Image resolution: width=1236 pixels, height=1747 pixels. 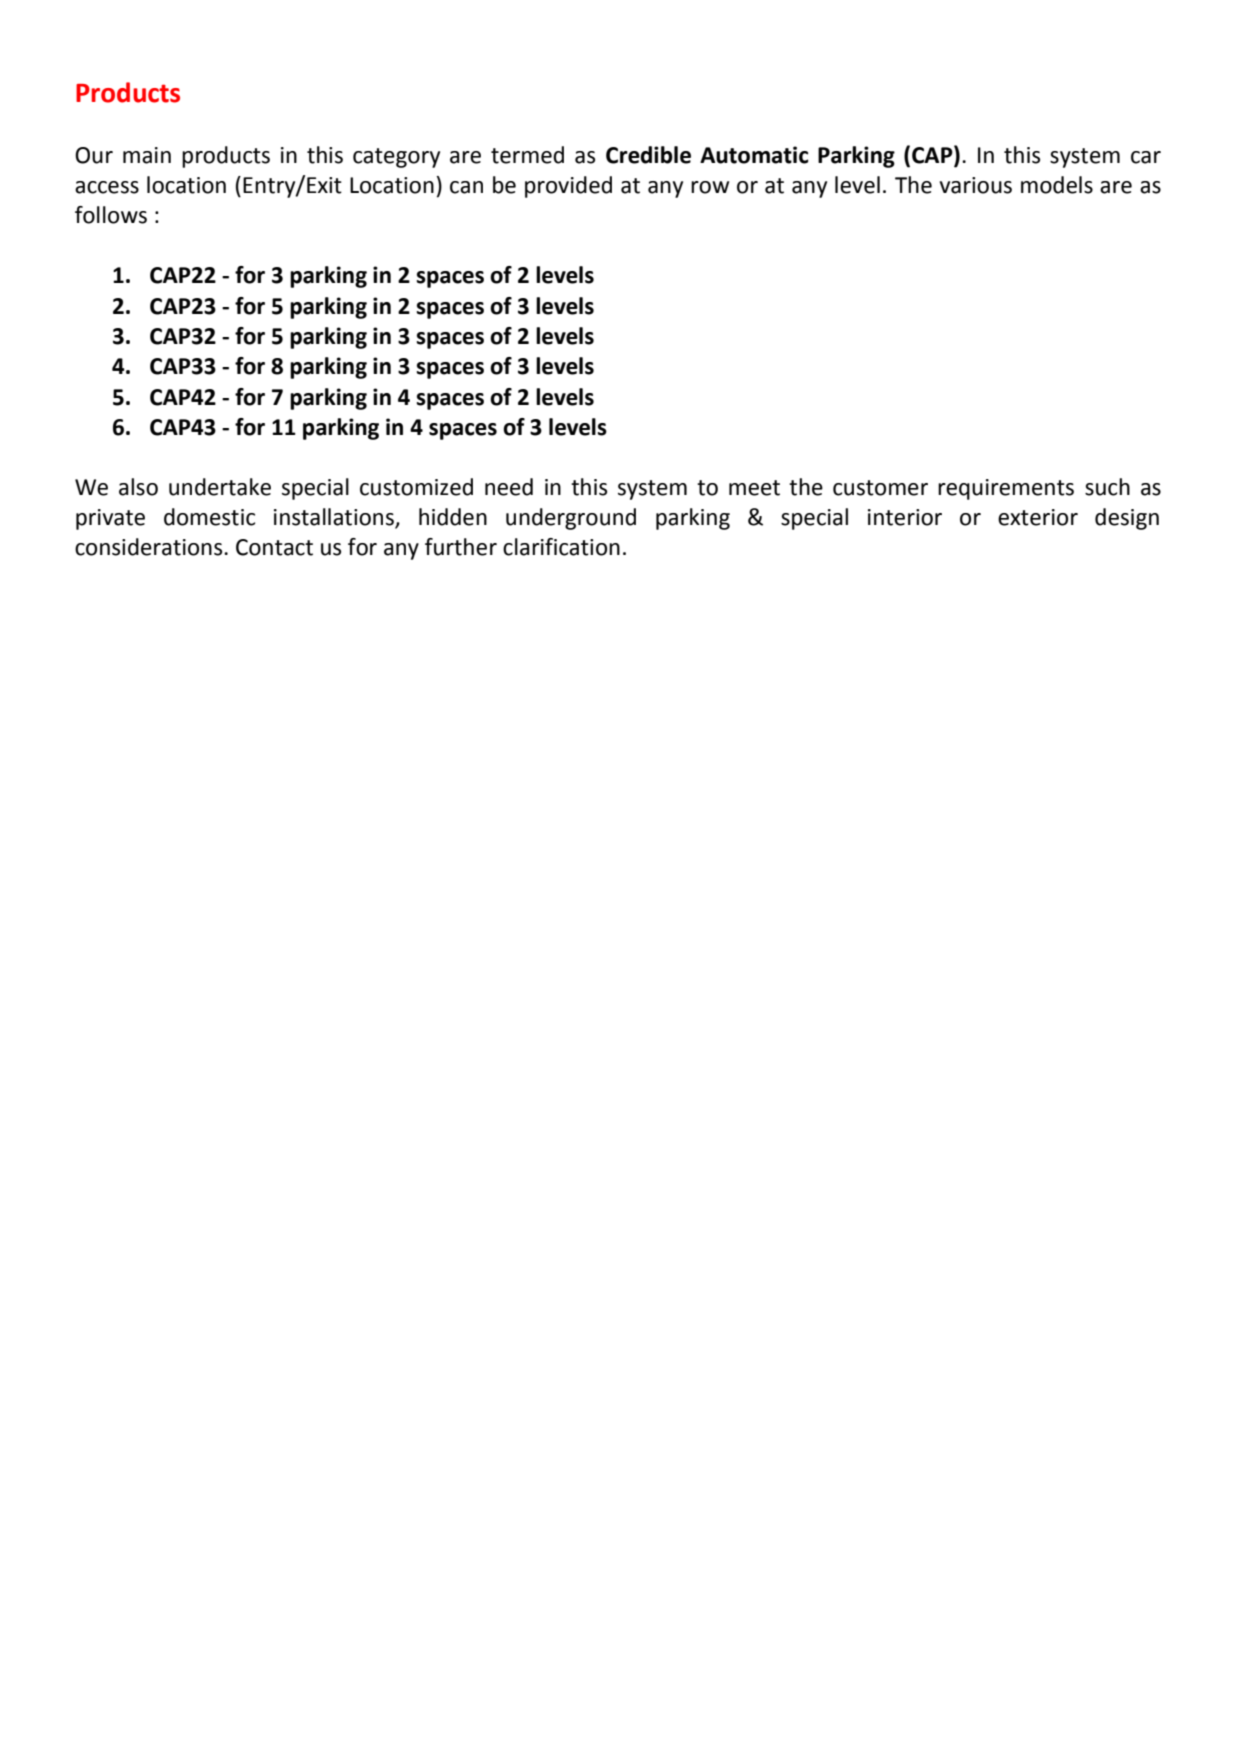 What do you see at coordinates (754, 488) in the screenshot?
I see `meet` at bounding box center [754, 488].
